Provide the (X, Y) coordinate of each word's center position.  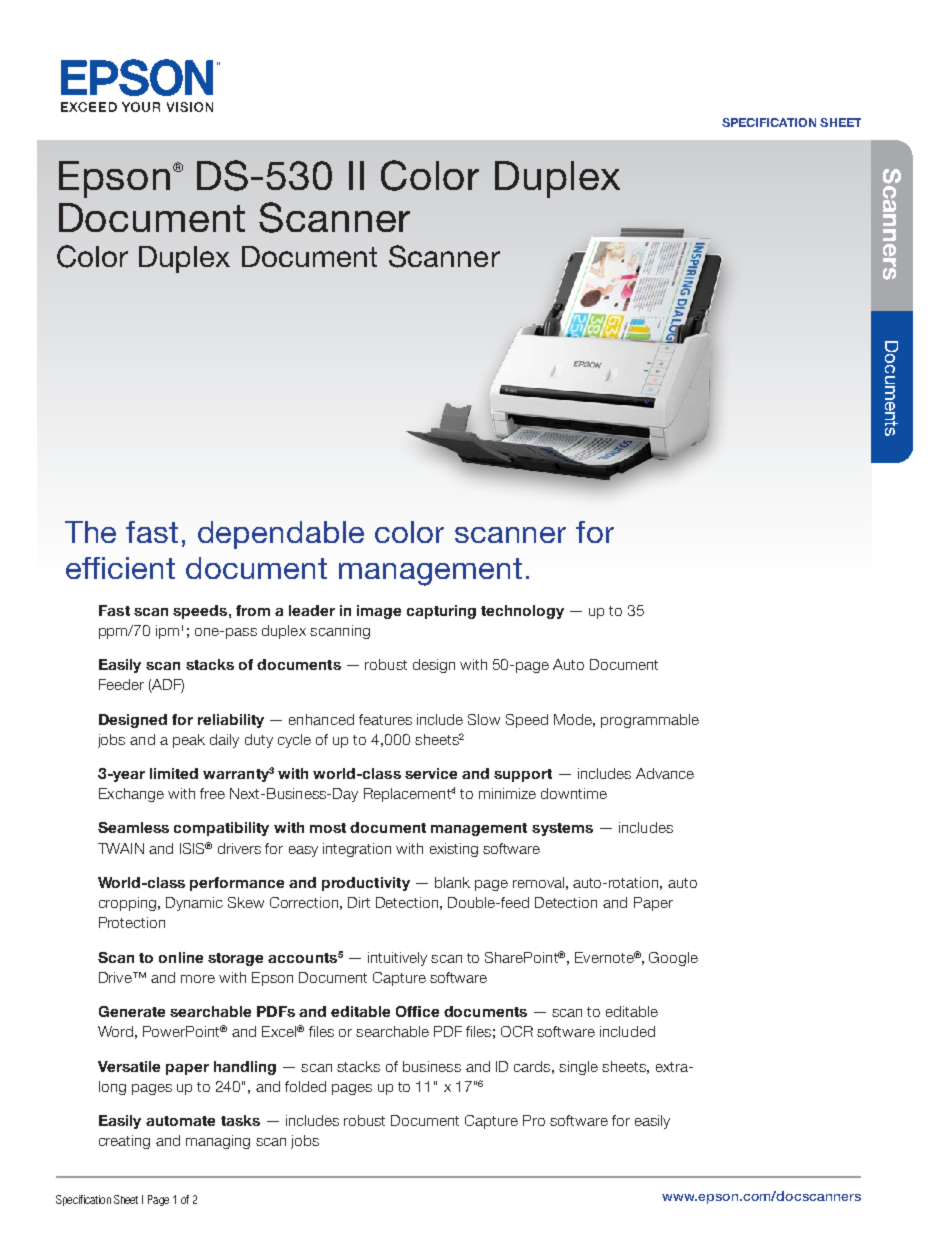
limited (174, 773)
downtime (574, 793)
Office (417, 1011)
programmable (650, 721)
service (431, 773)
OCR (517, 1031)
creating (124, 1142)
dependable (281, 535)
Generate (132, 1011)
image (379, 612)
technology (522, 612)
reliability (231, 721)
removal (538, 882)
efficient (120, 568)
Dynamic (194, 904)
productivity (366, 884)
